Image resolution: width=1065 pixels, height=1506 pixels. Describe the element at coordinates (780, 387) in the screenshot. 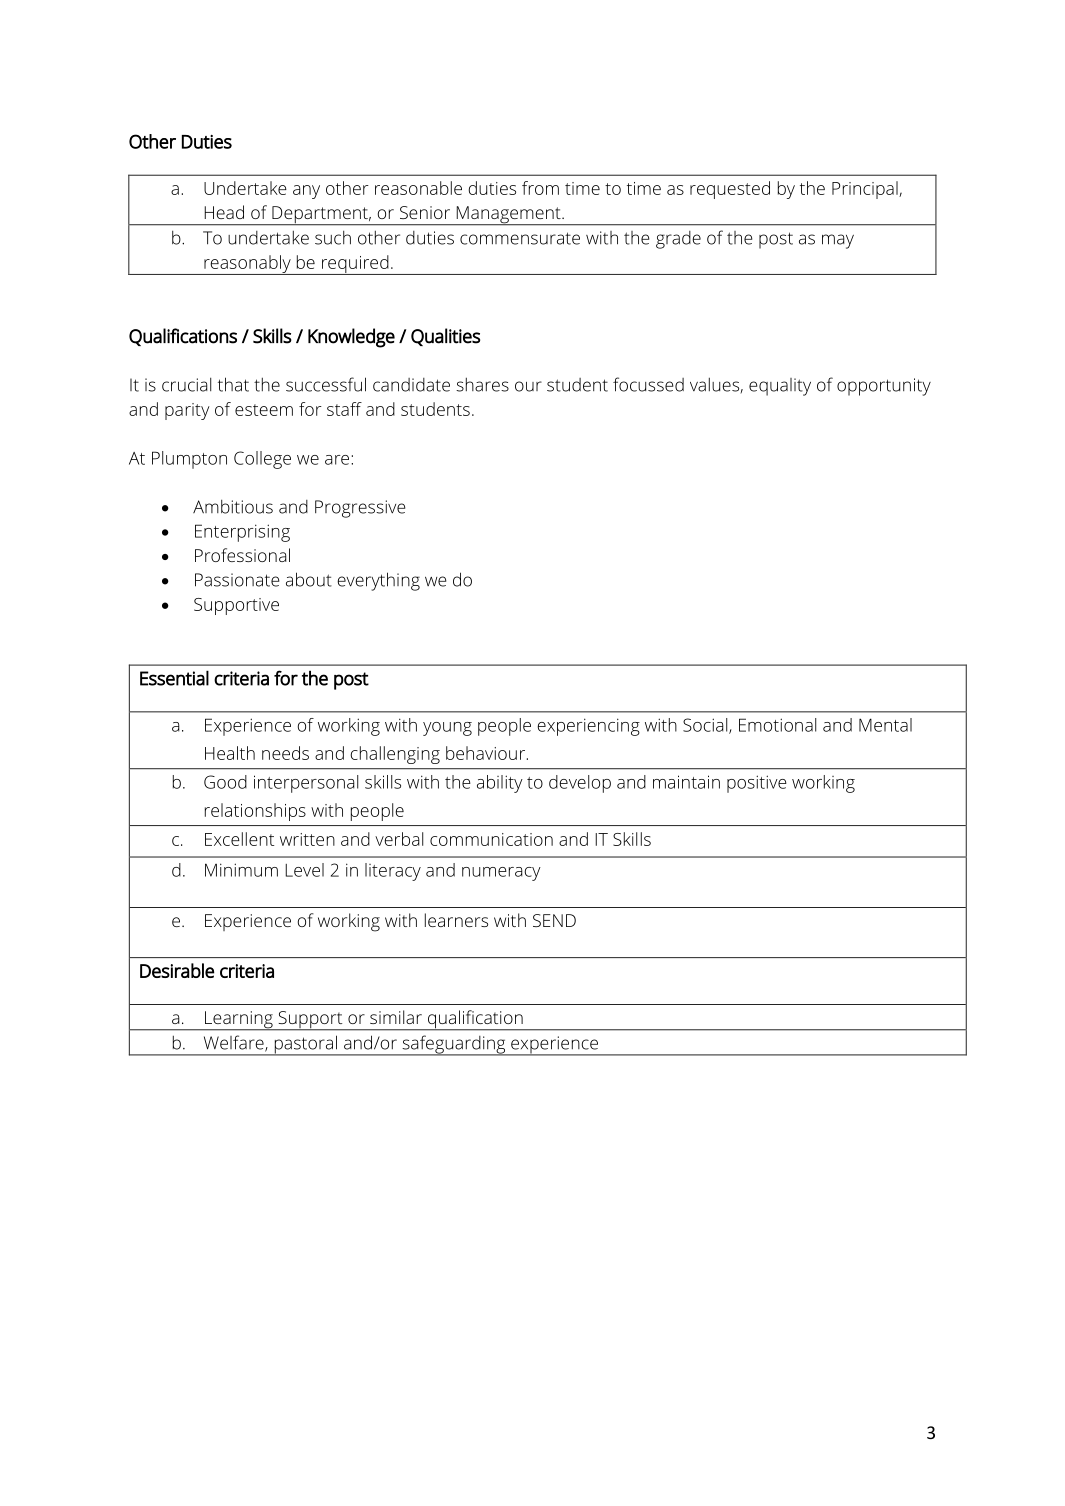

I see `equality` at that location.
